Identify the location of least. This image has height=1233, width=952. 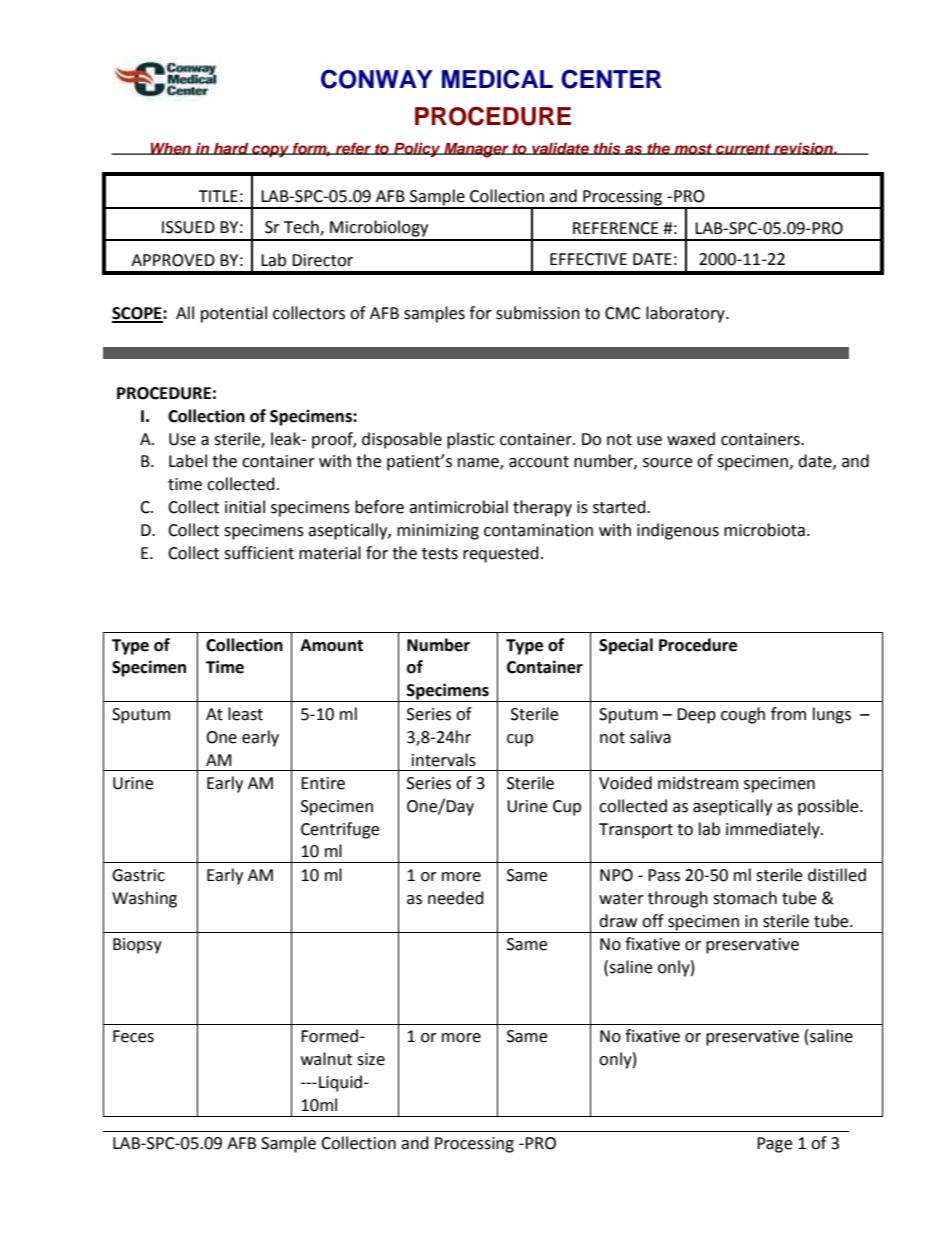
(245, 714).
